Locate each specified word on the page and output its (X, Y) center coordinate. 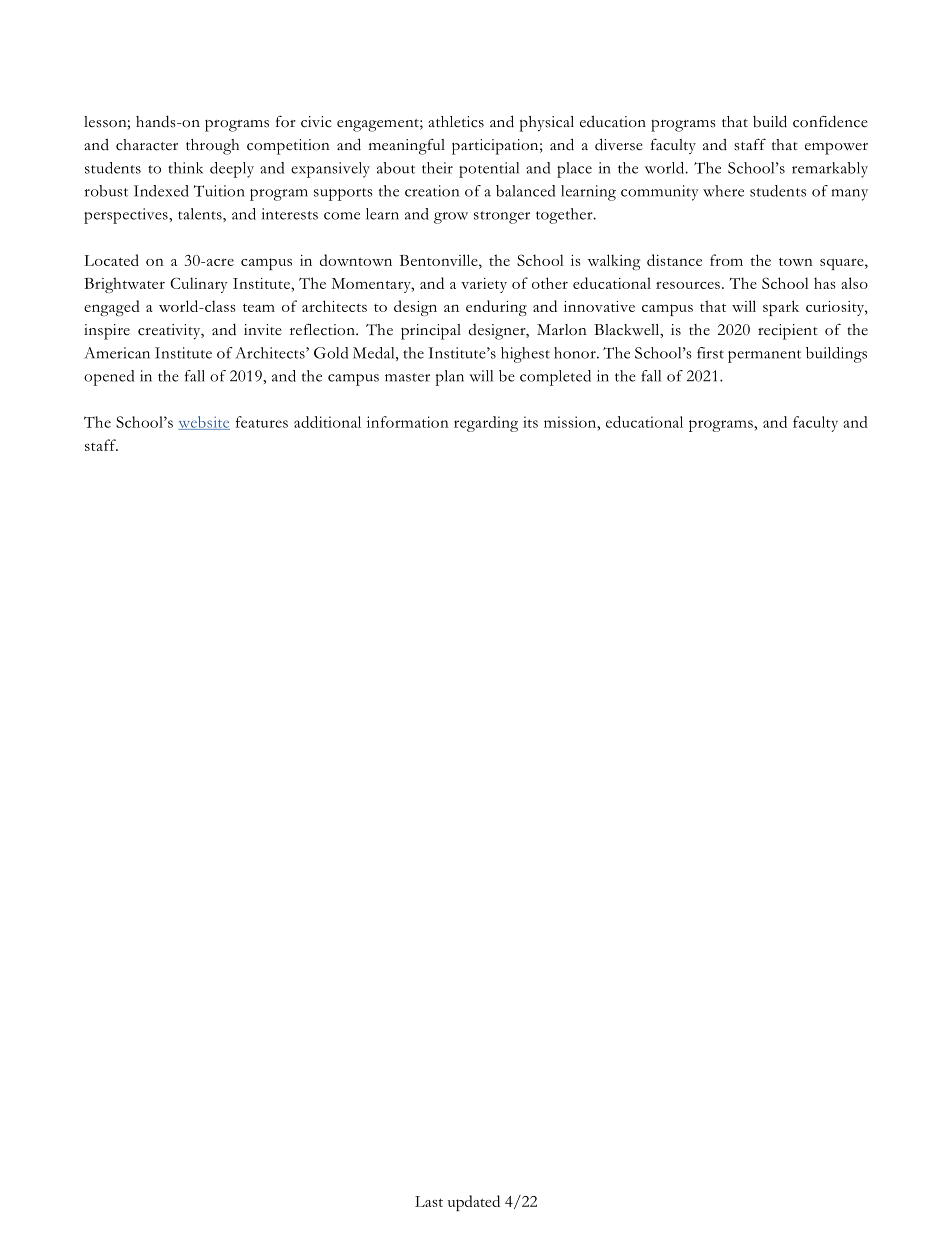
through (212, 147)
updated (474, 1203)
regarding (486, 424)
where (723, 191)
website (204, 423)
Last (429, 1201)
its (530, 422)
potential (489, 170)
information (408, 422)
